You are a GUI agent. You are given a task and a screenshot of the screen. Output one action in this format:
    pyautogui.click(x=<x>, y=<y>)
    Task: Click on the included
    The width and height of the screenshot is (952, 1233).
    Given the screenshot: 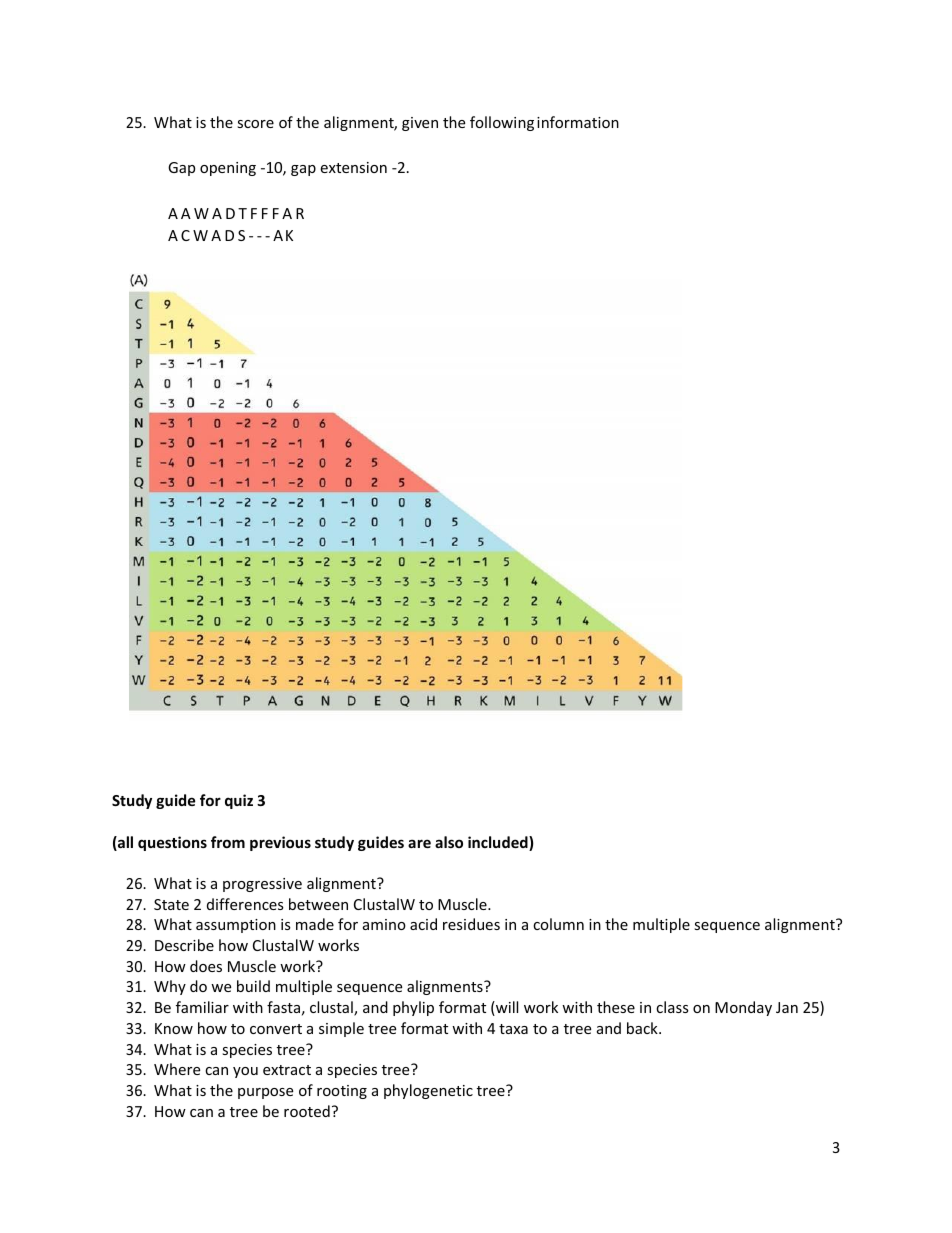 What is the action you would take?
    pyautogui.click(x=499, y=843)
